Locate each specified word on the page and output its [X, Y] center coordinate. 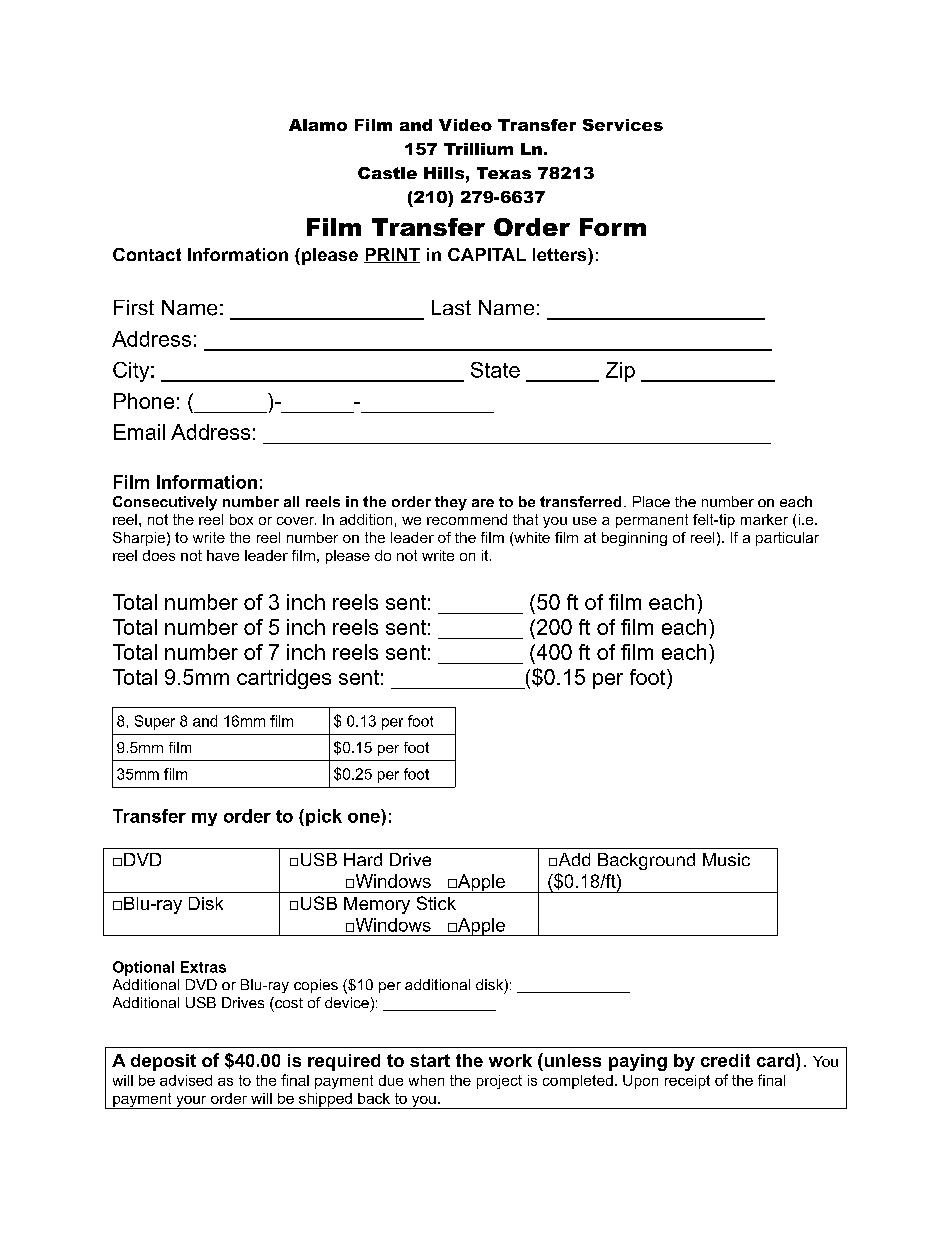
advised [186, 1080]
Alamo [318, 125]
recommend [467, 519]
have [223, 555]
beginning [634, 539]
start [430, 1060]
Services [623, 125]
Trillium [478, 149]
